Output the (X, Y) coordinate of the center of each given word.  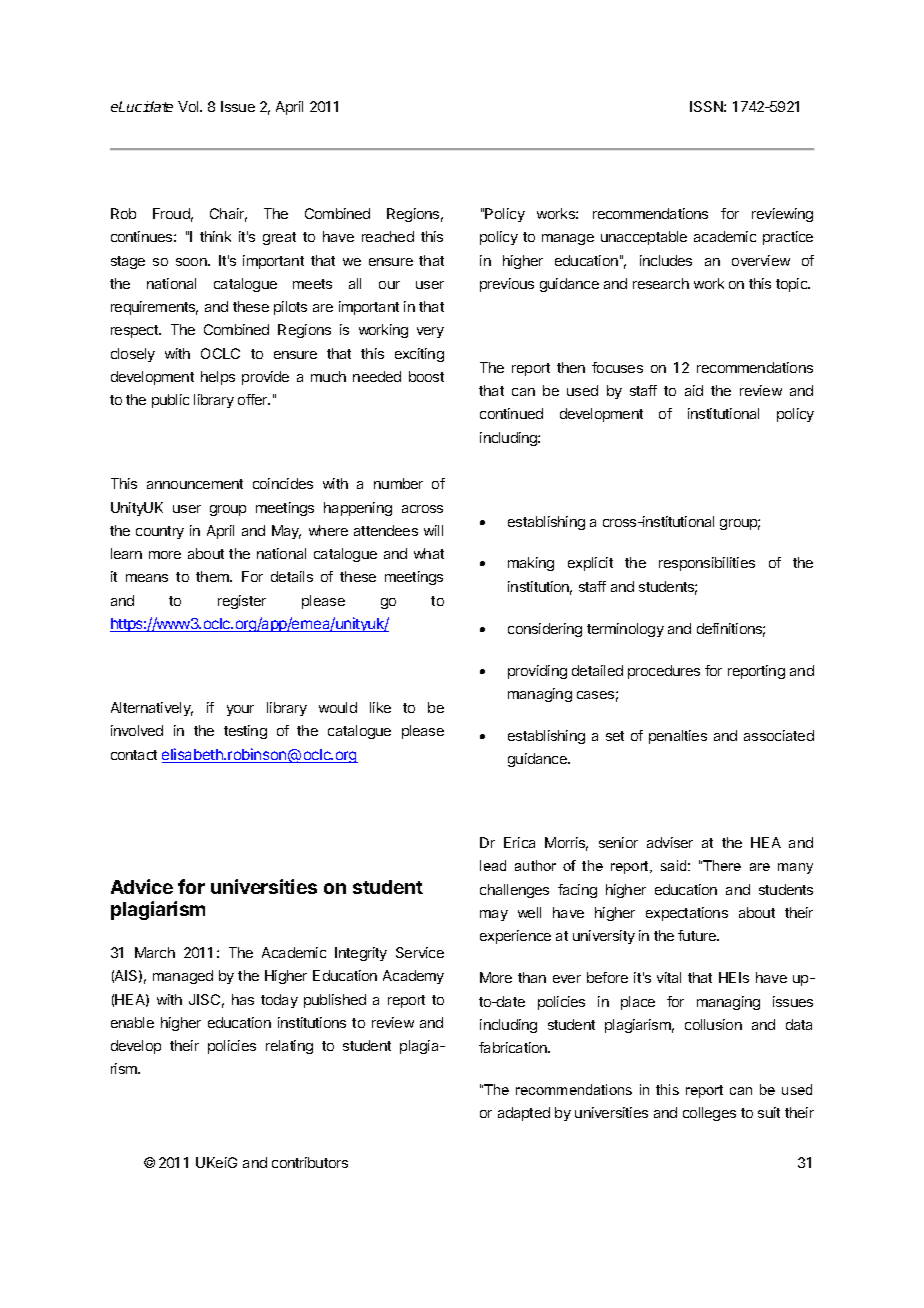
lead (493, 865)
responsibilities (707, 564)
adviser (670, 842)
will (433, 530)
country (160, 532)
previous (507, 285)
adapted (524, 1114)
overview (761, 260)
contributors (310, 1162)
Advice (142, 886)
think (215, 236)
